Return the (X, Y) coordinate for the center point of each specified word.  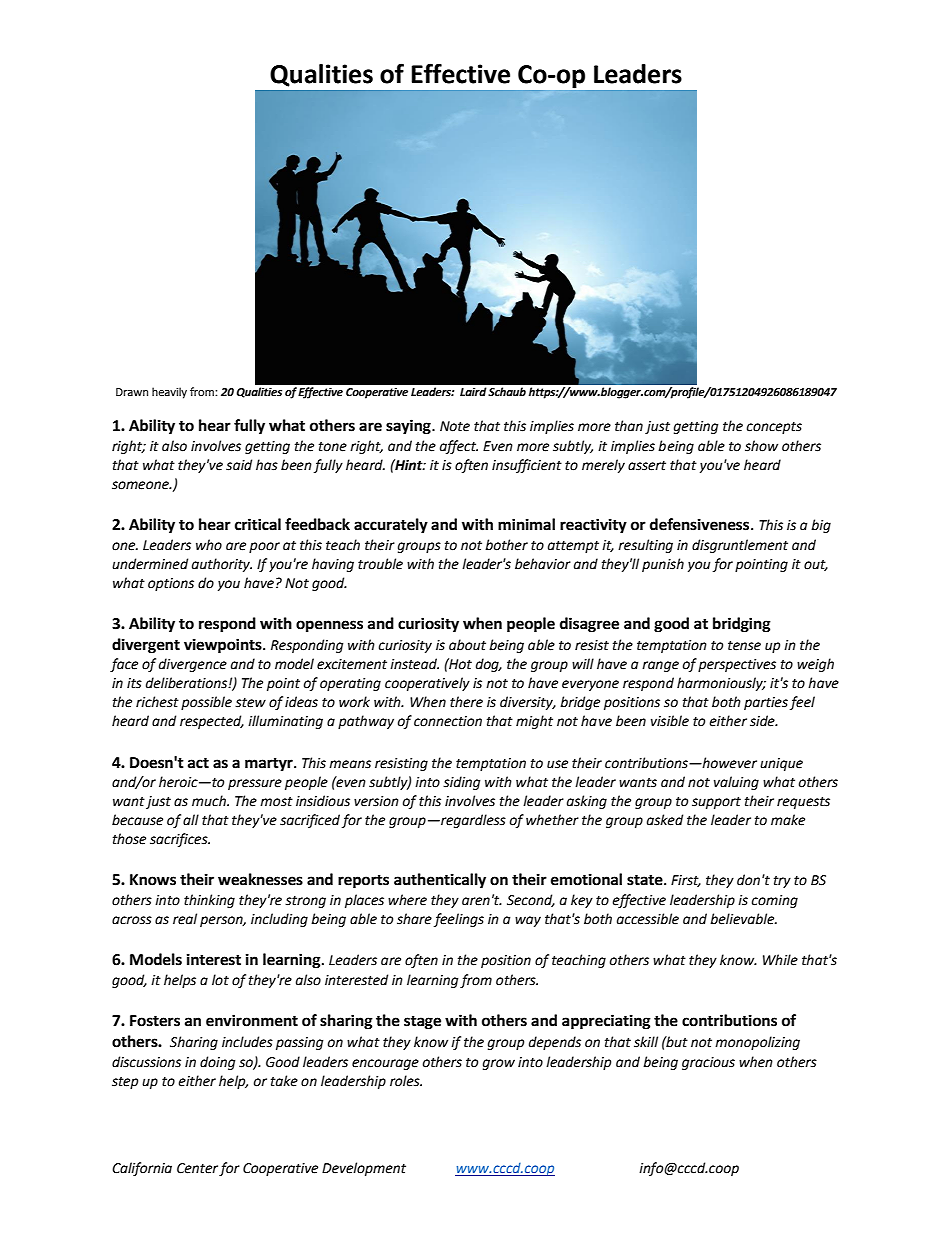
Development (364, 1169)
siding (461, 783)
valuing (736, 783)
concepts (774, 428)
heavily (169, 393)
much (210, 801)
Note (455, 426)
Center (198, 1169)
